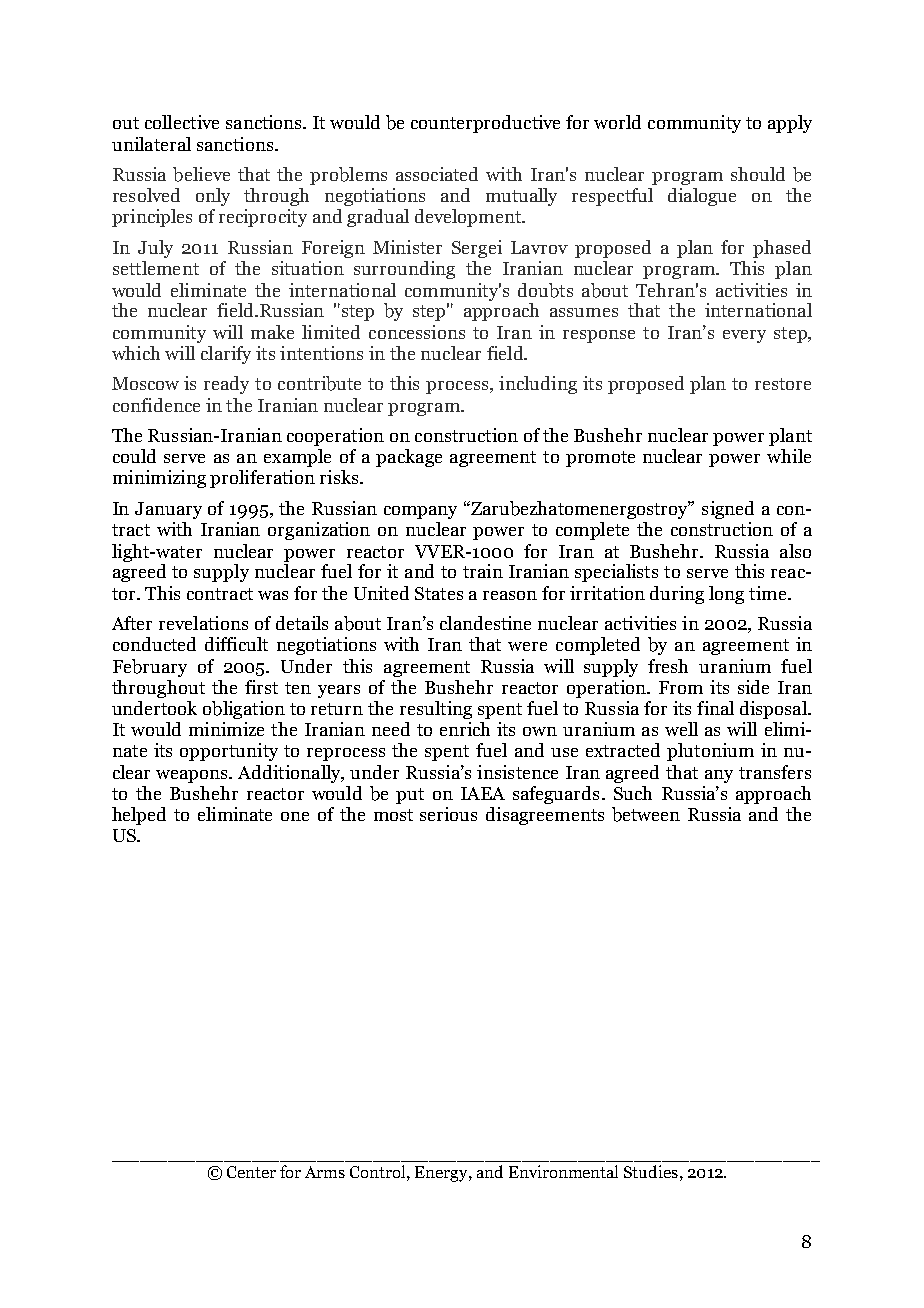 The height and width of the document is (1308, 924). I want to click on should, so click(758, 174).
